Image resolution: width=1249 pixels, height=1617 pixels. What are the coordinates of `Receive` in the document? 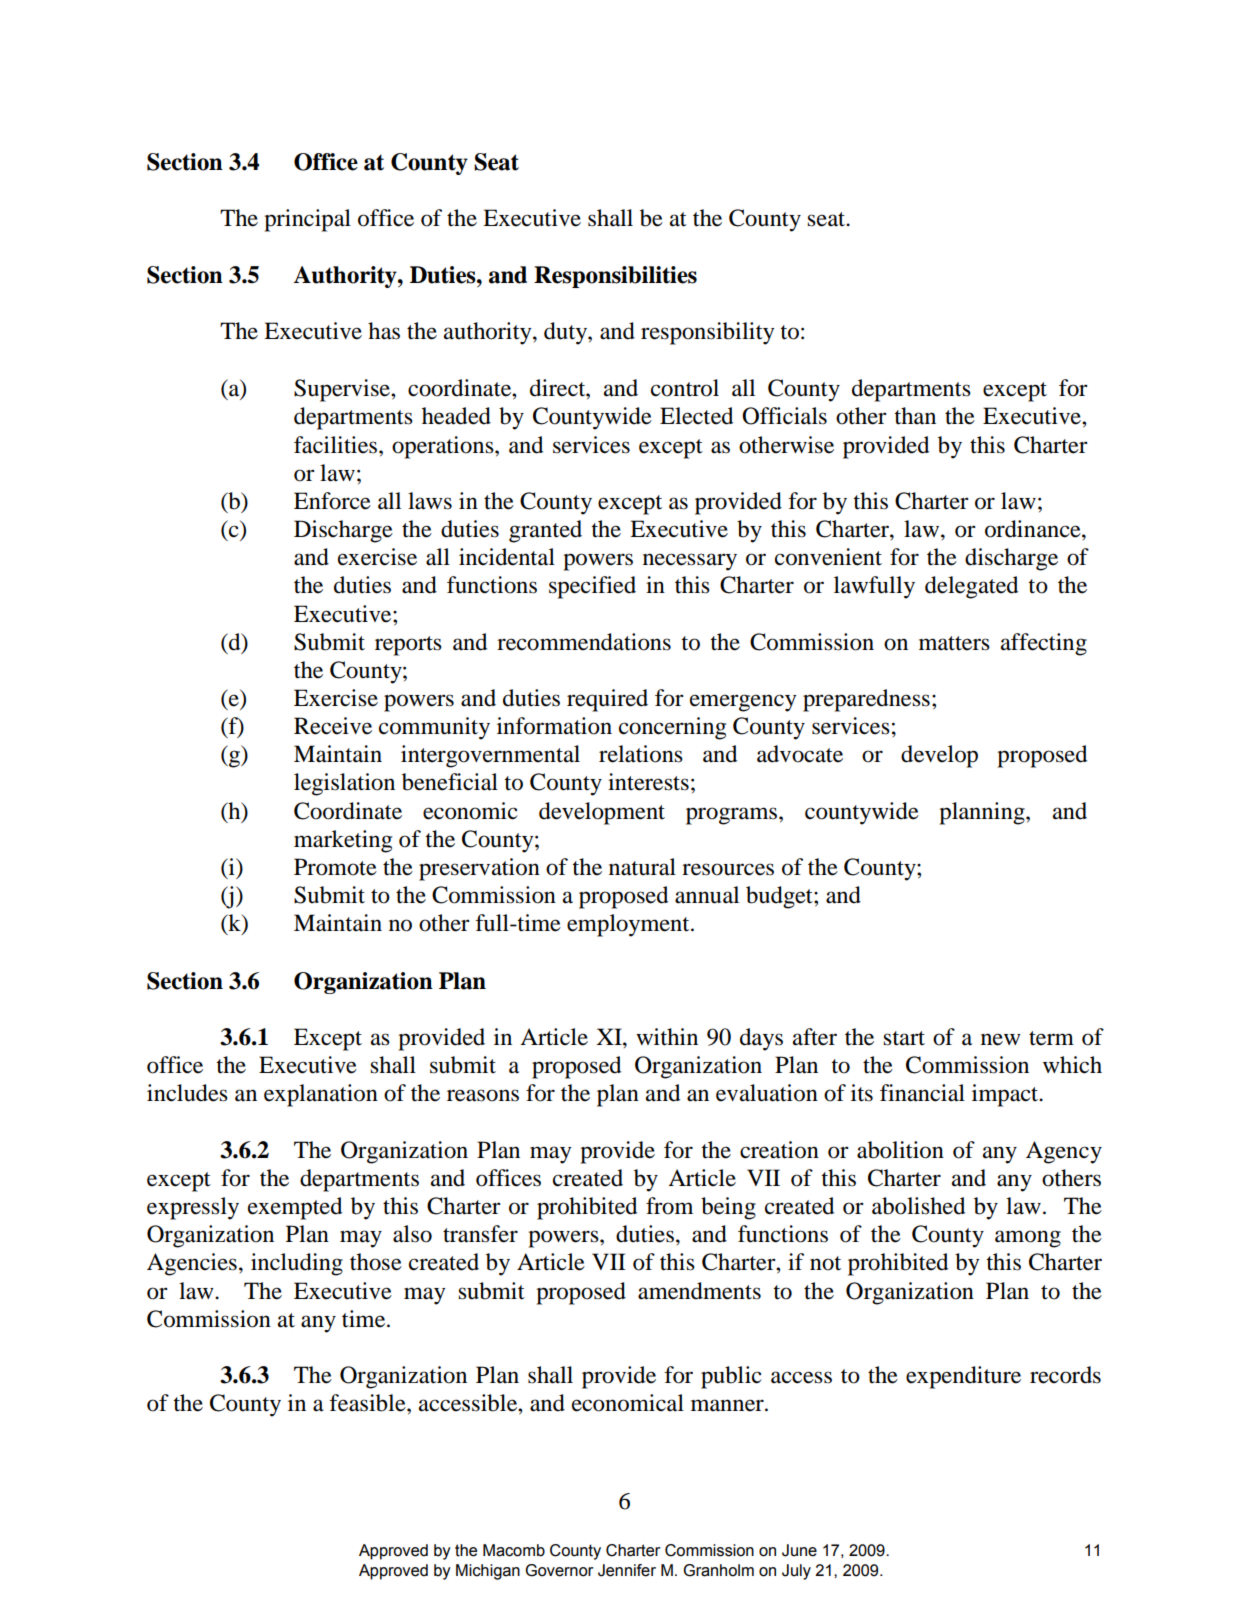 It's located at (333, 726).
